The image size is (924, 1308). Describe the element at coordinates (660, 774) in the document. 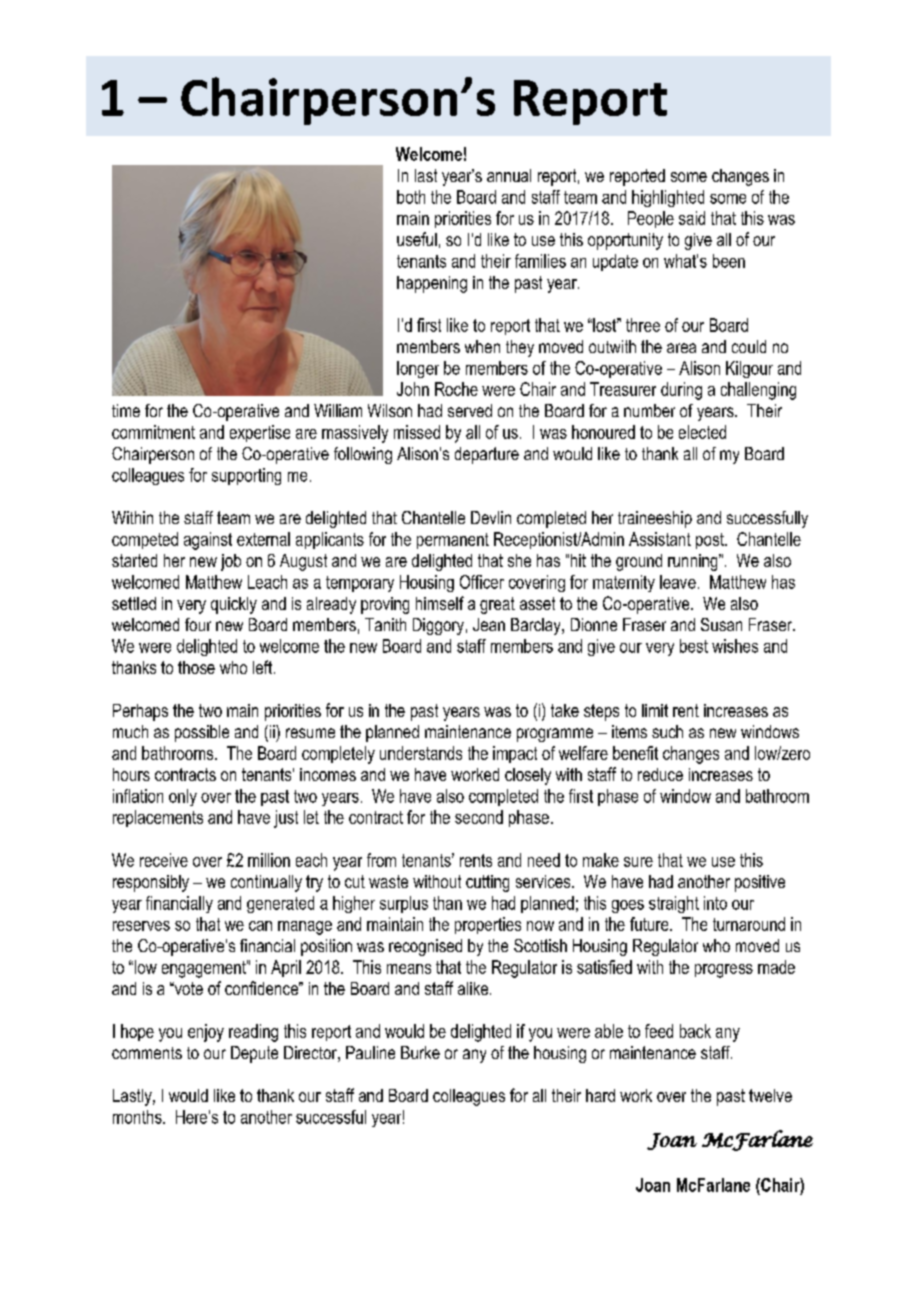

I see `reduce` at that location.
